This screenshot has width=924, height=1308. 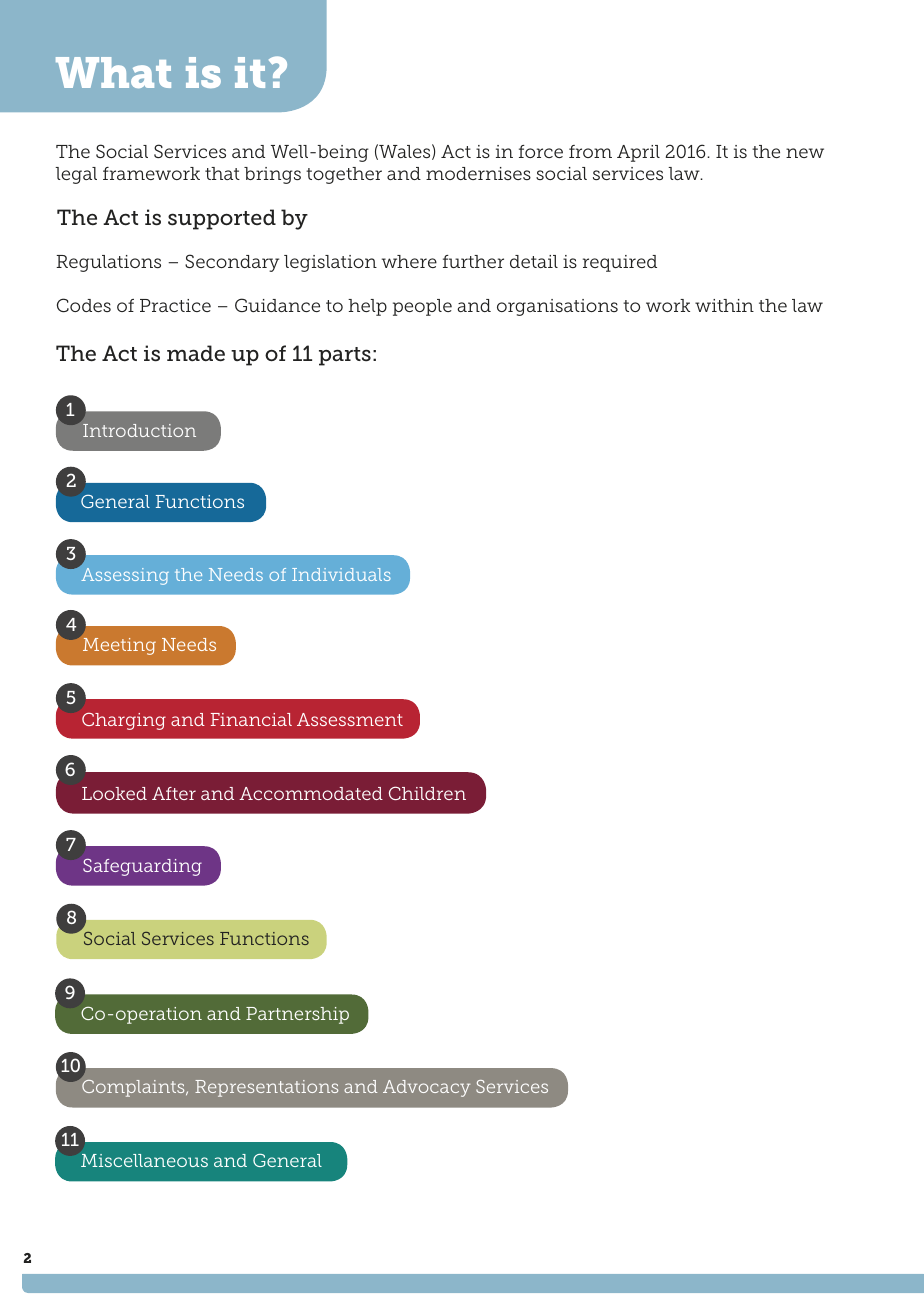 I want to click on Children, so click(x=427, y=793).
